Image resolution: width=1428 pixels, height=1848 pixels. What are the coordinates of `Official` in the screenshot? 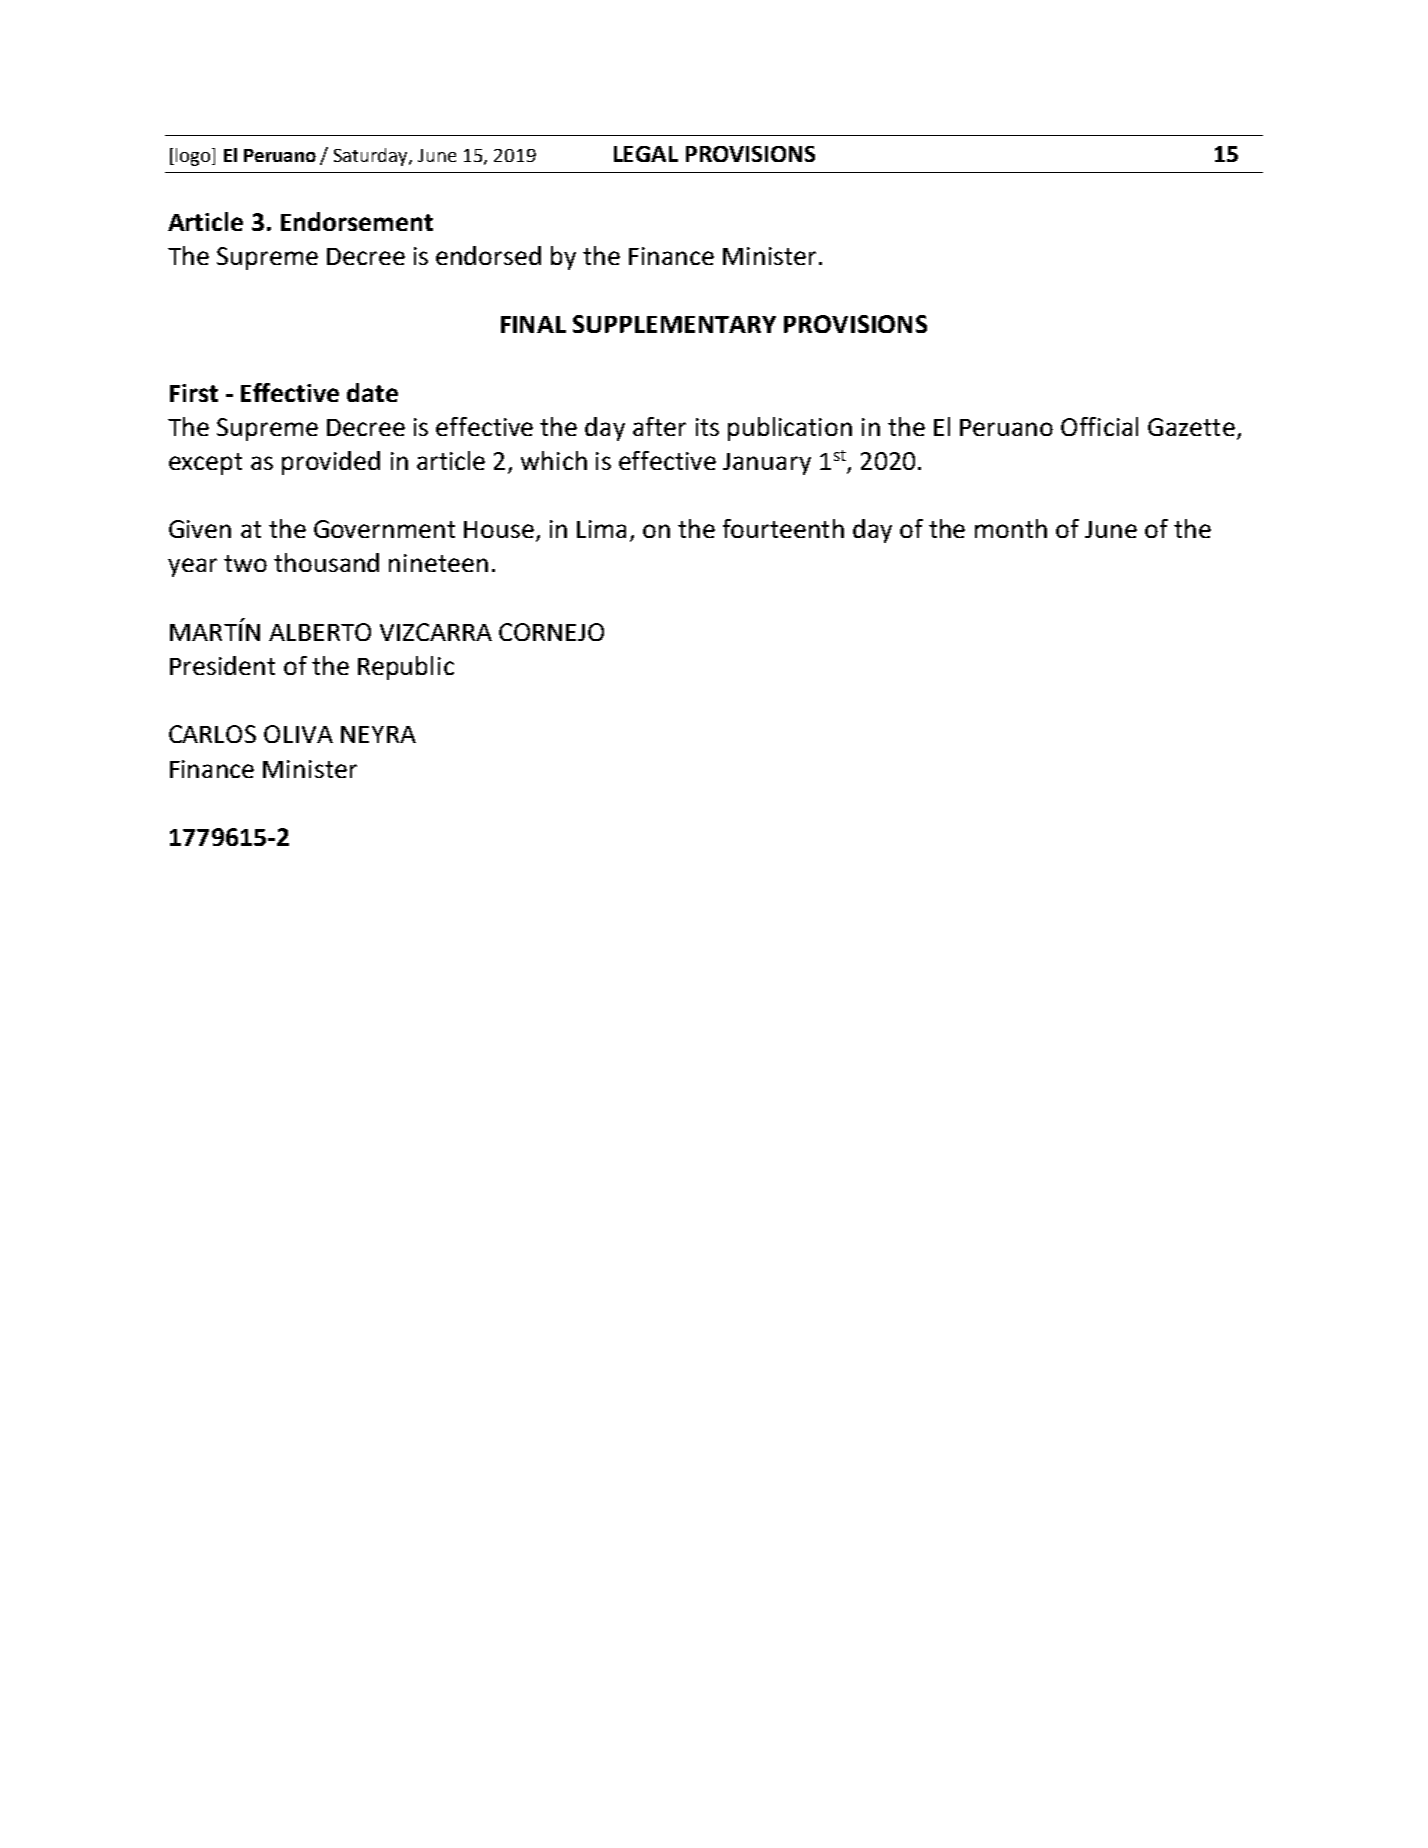 It's located at (1099, 426).
